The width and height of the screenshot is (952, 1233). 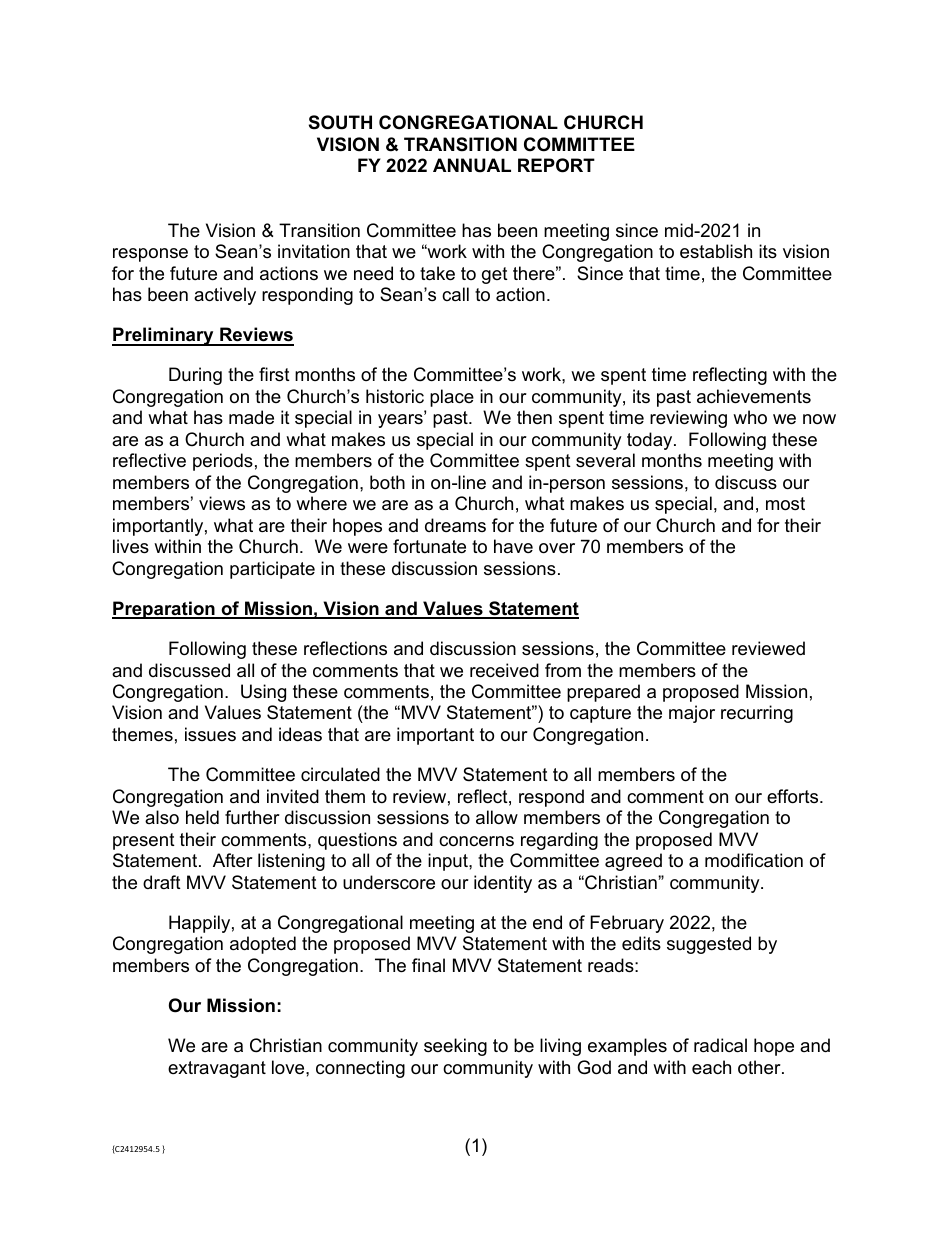 What do you see at coordinates (217, 1069) in the screenshot?
I see `extravagant` at bounding box center [217, 1069].
